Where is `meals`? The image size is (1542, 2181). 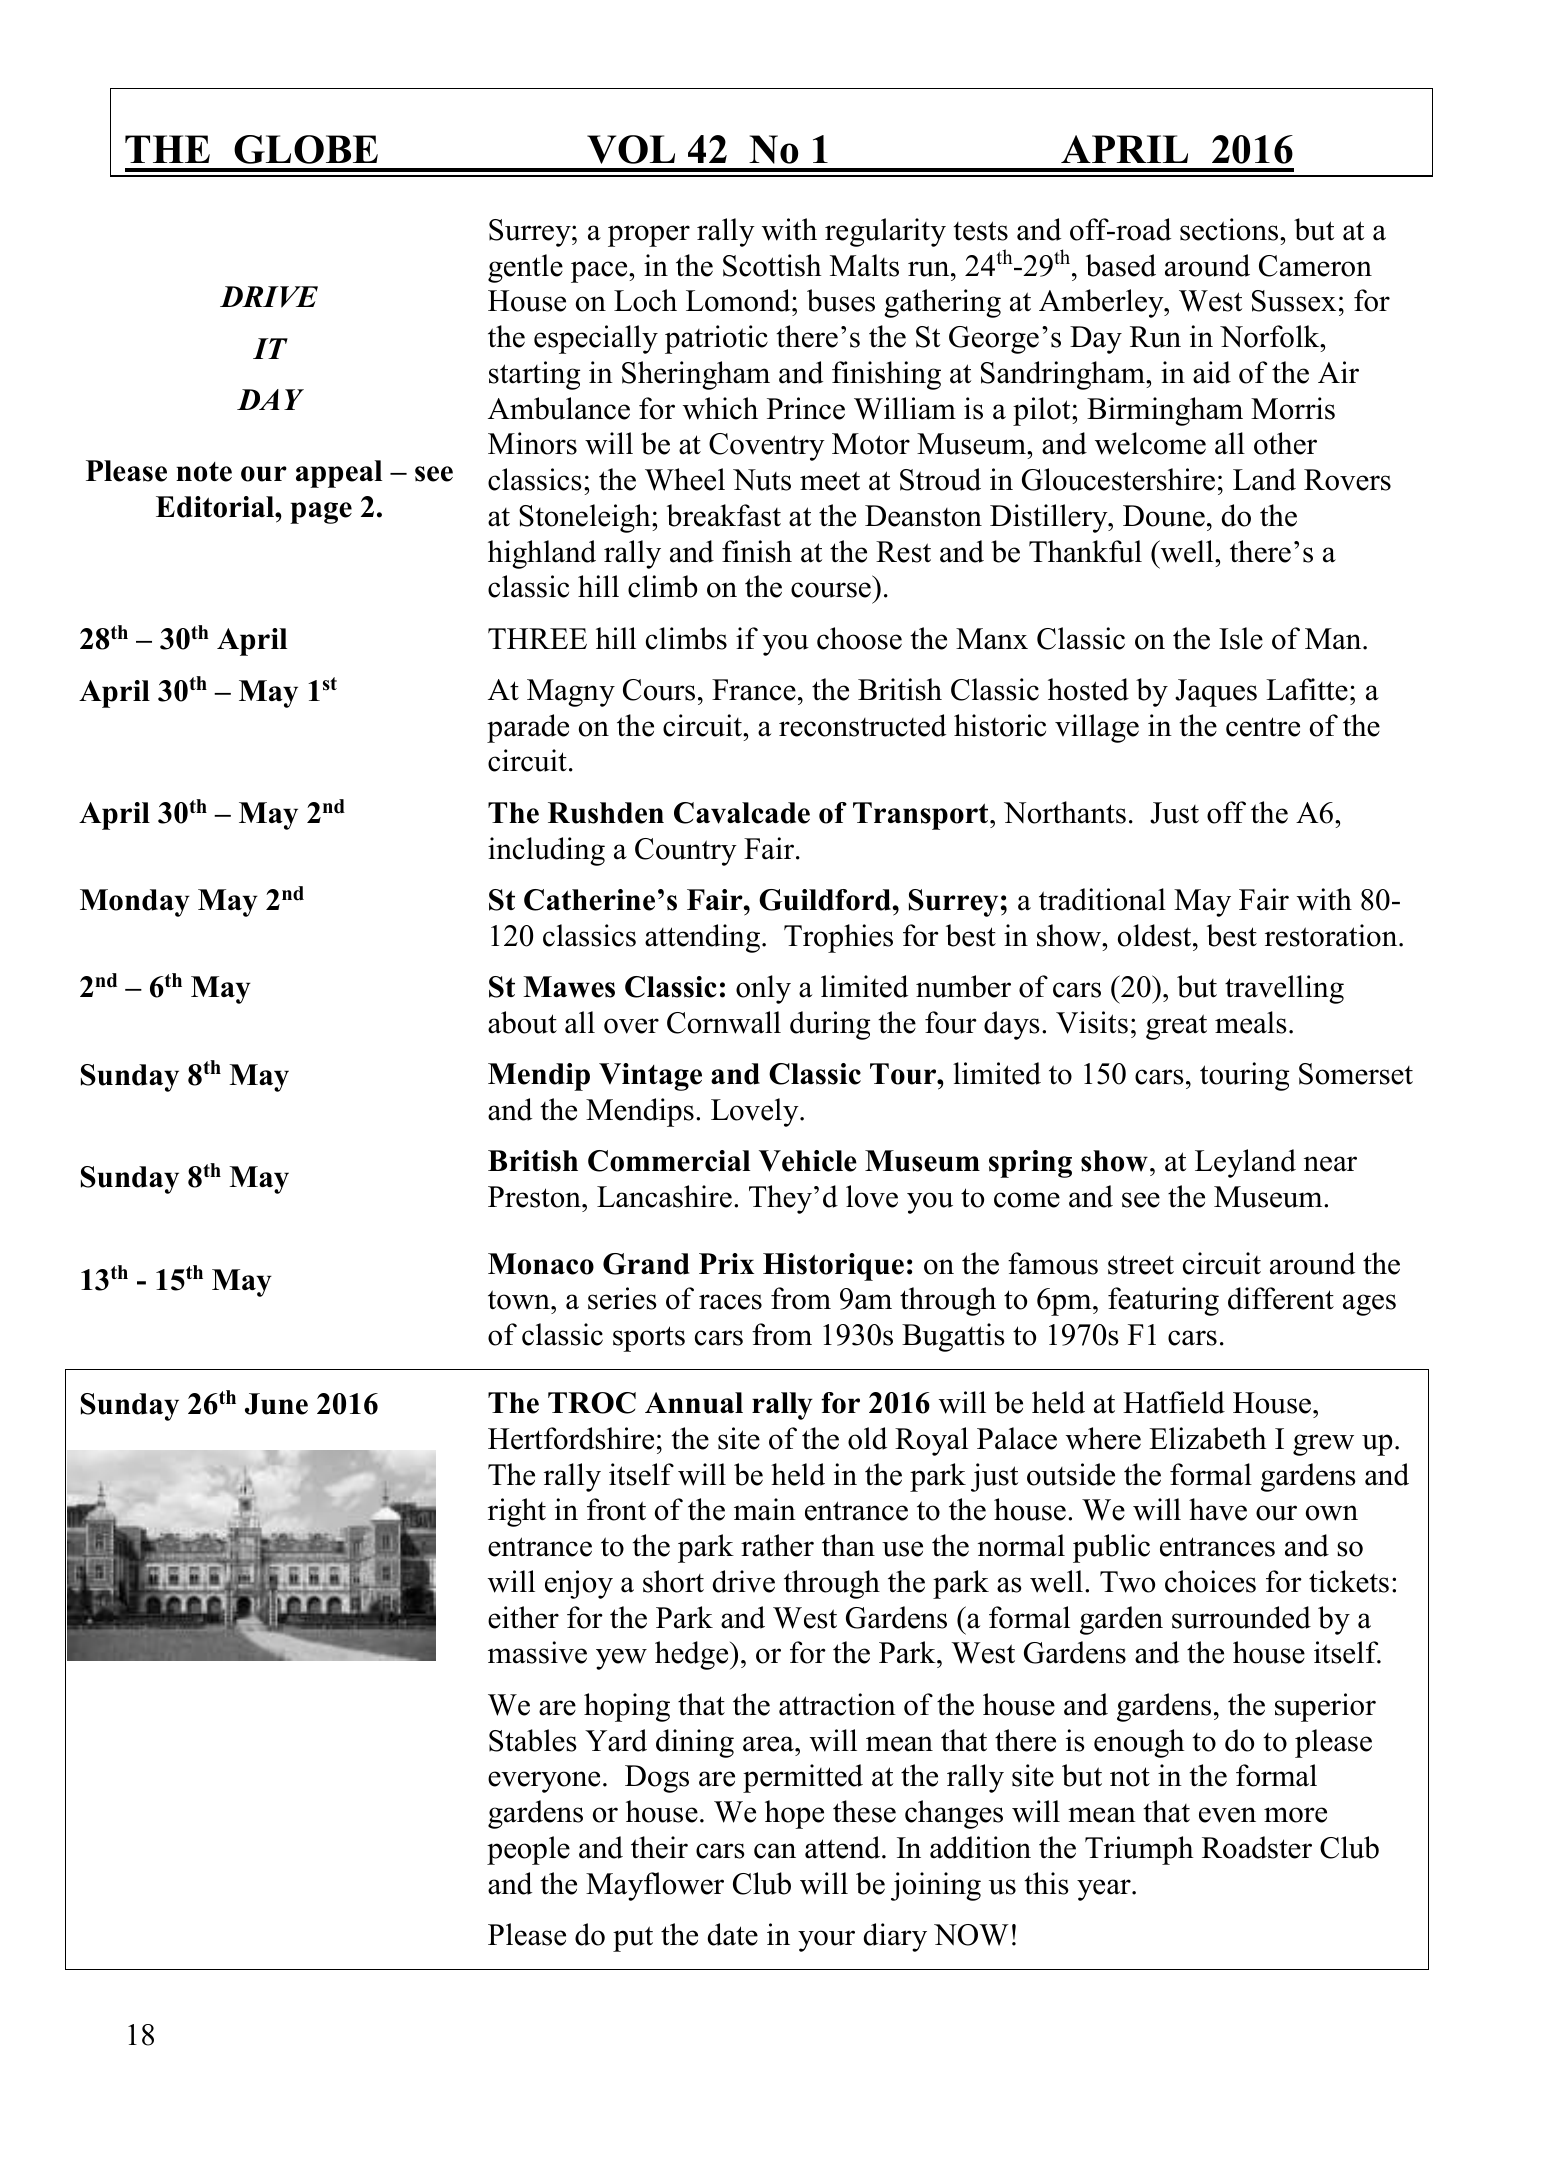 meals is located at coordinates (1251, 1022).
